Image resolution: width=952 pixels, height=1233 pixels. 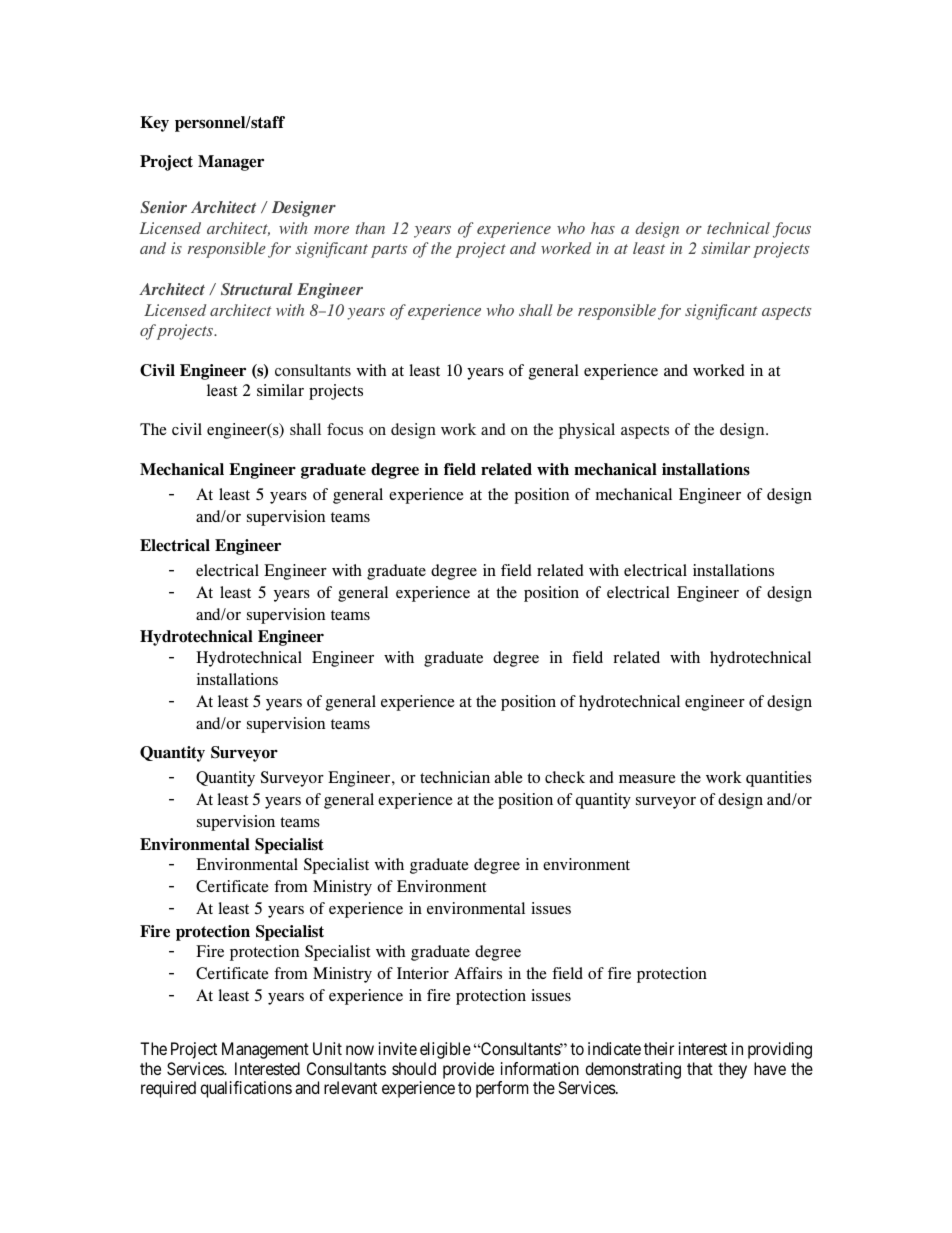 What do you see at coordinates (455, 777) in the image?
I see `technician` at bounding box center [455, 777].
